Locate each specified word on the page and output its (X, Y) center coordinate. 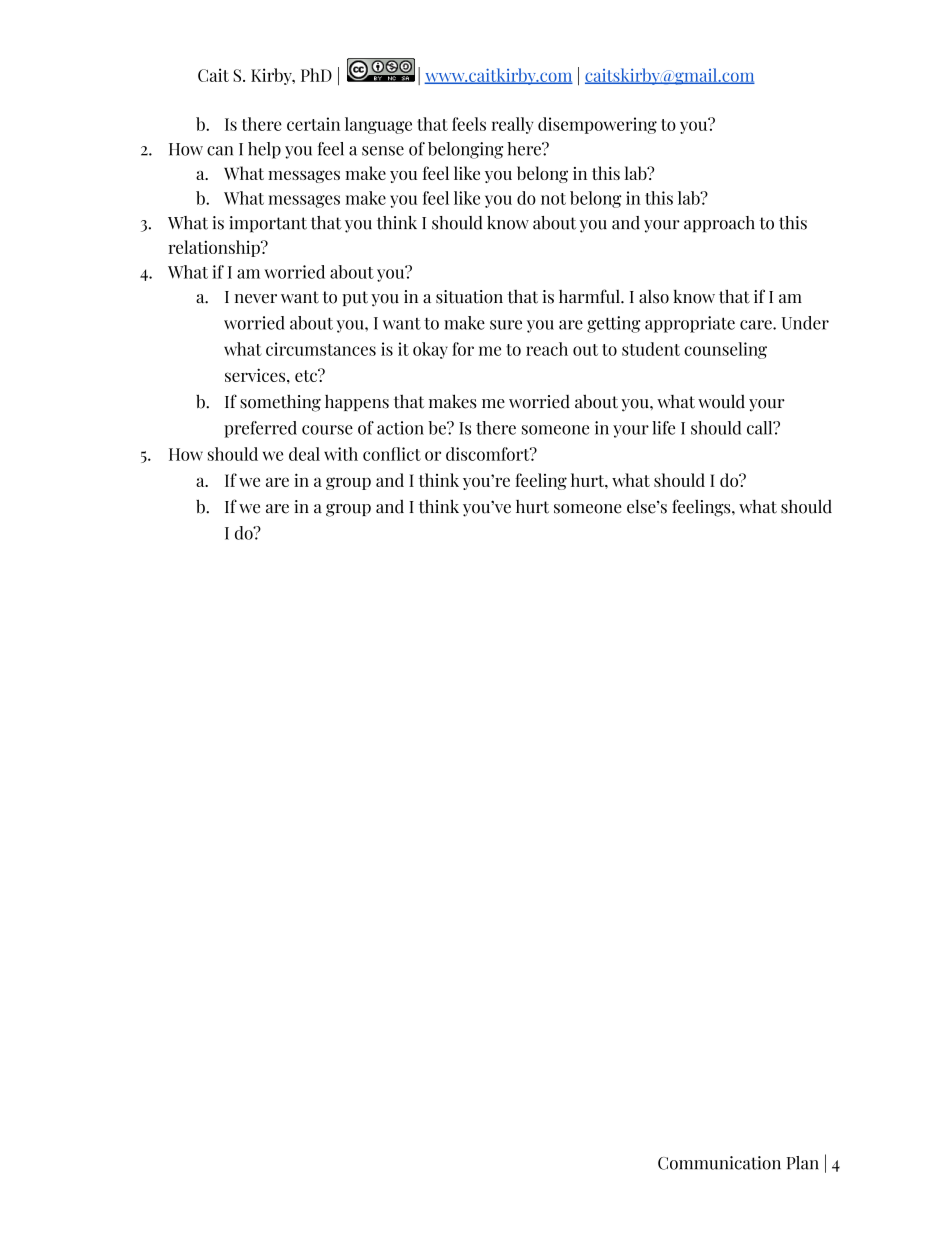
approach (719, 224)
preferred (260, 429)
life (663, 428)
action (400, 428)
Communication (719, 1163)
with (341, 454)
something (280, 403)
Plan (803, 1163)
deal (304, 454)
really (513, 125)
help (264, 150)
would (721, 401)
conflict (392, 454)
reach (547, 349)
